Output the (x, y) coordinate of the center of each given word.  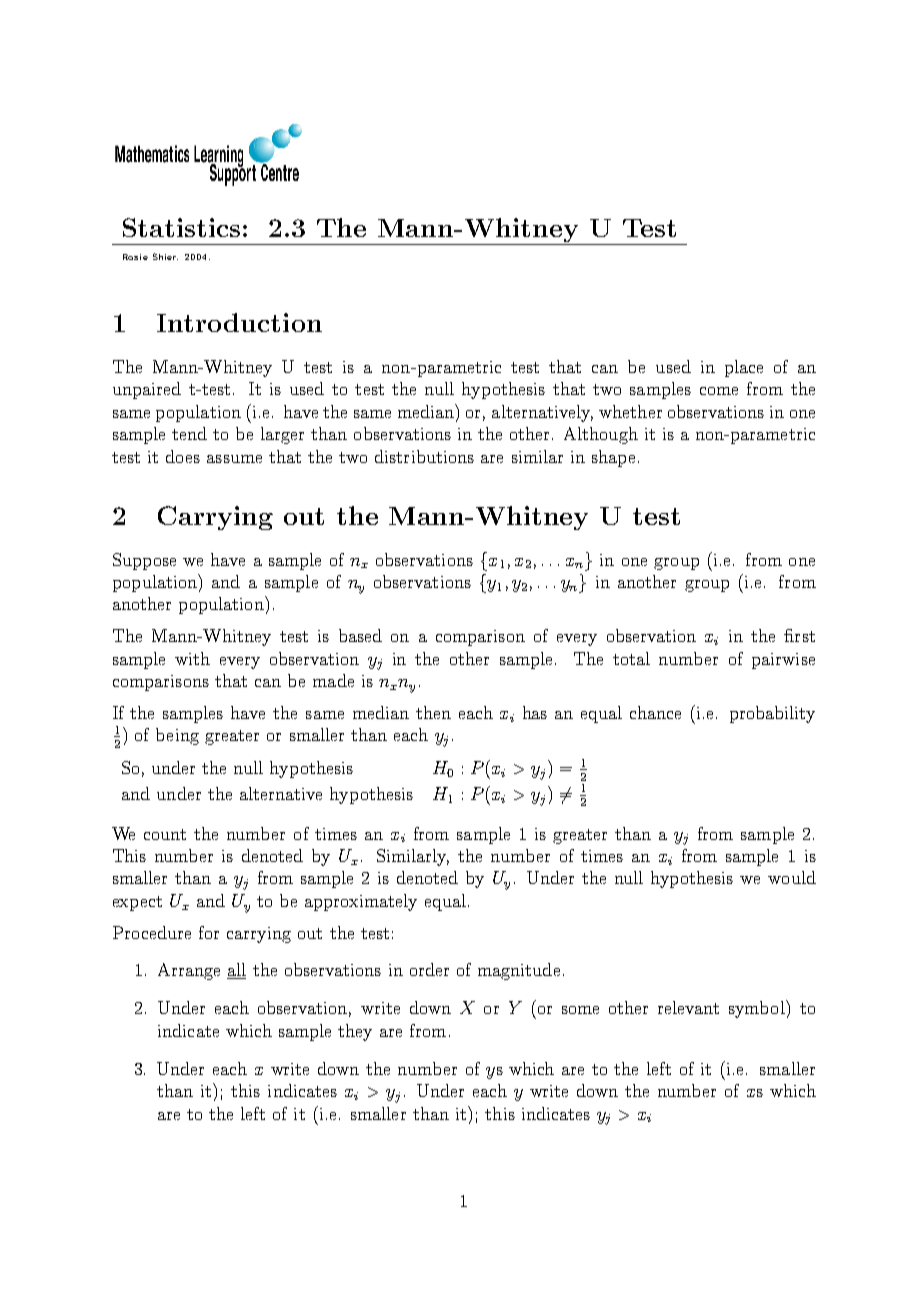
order (429, 969)
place (744, 368)
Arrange (189, 971)
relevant (688, 1007)
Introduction (239, 322)
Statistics (181, 227)
